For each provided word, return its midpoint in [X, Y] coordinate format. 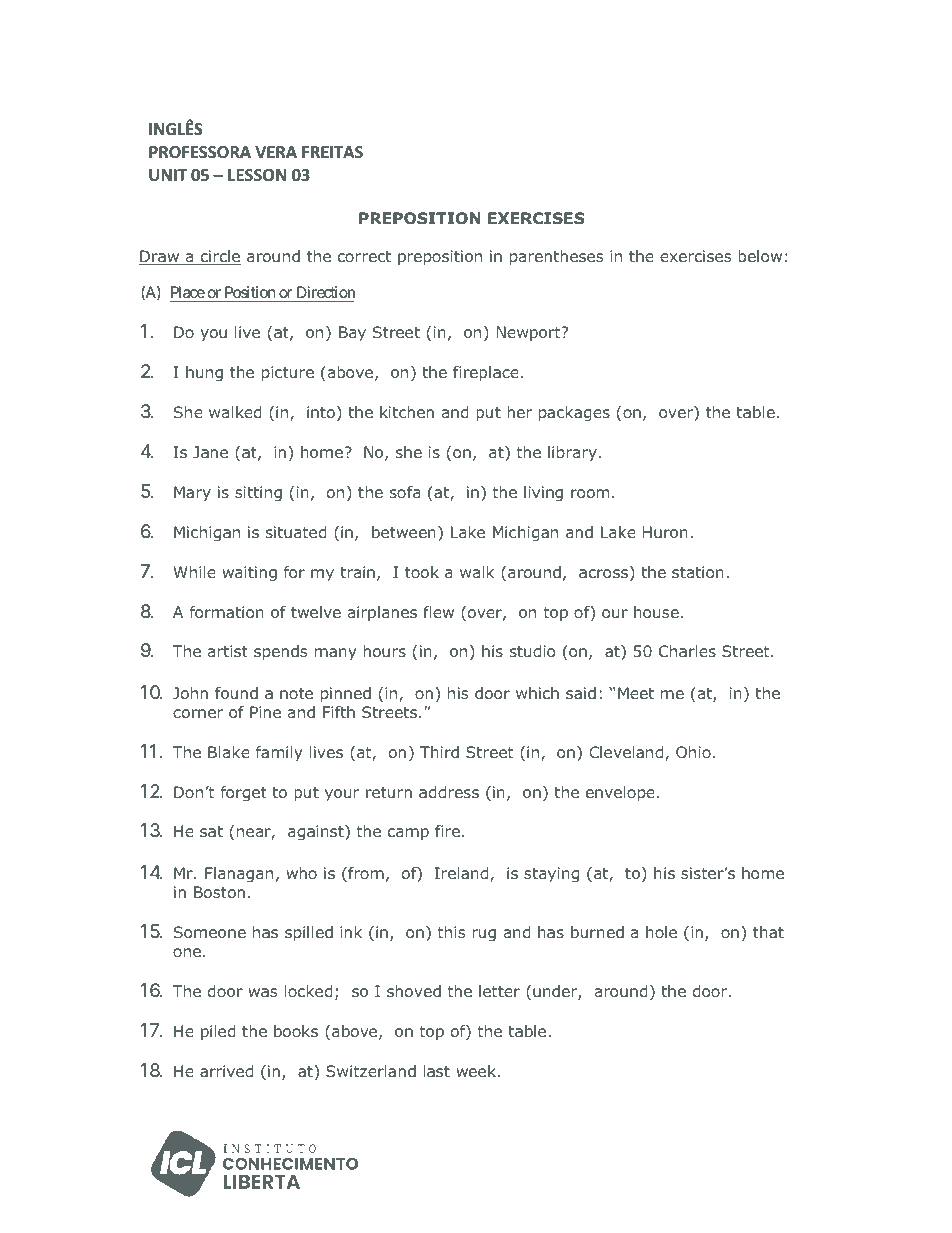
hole [661, 932]
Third [439, 752]
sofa [405, 492]
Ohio [693, 752]
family [279, 753]
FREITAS [332, 152]
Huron [665, 532]
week [476, 1071]
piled [218, 1032]
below [760, 256]
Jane [210, 452]
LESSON [257, 175]
